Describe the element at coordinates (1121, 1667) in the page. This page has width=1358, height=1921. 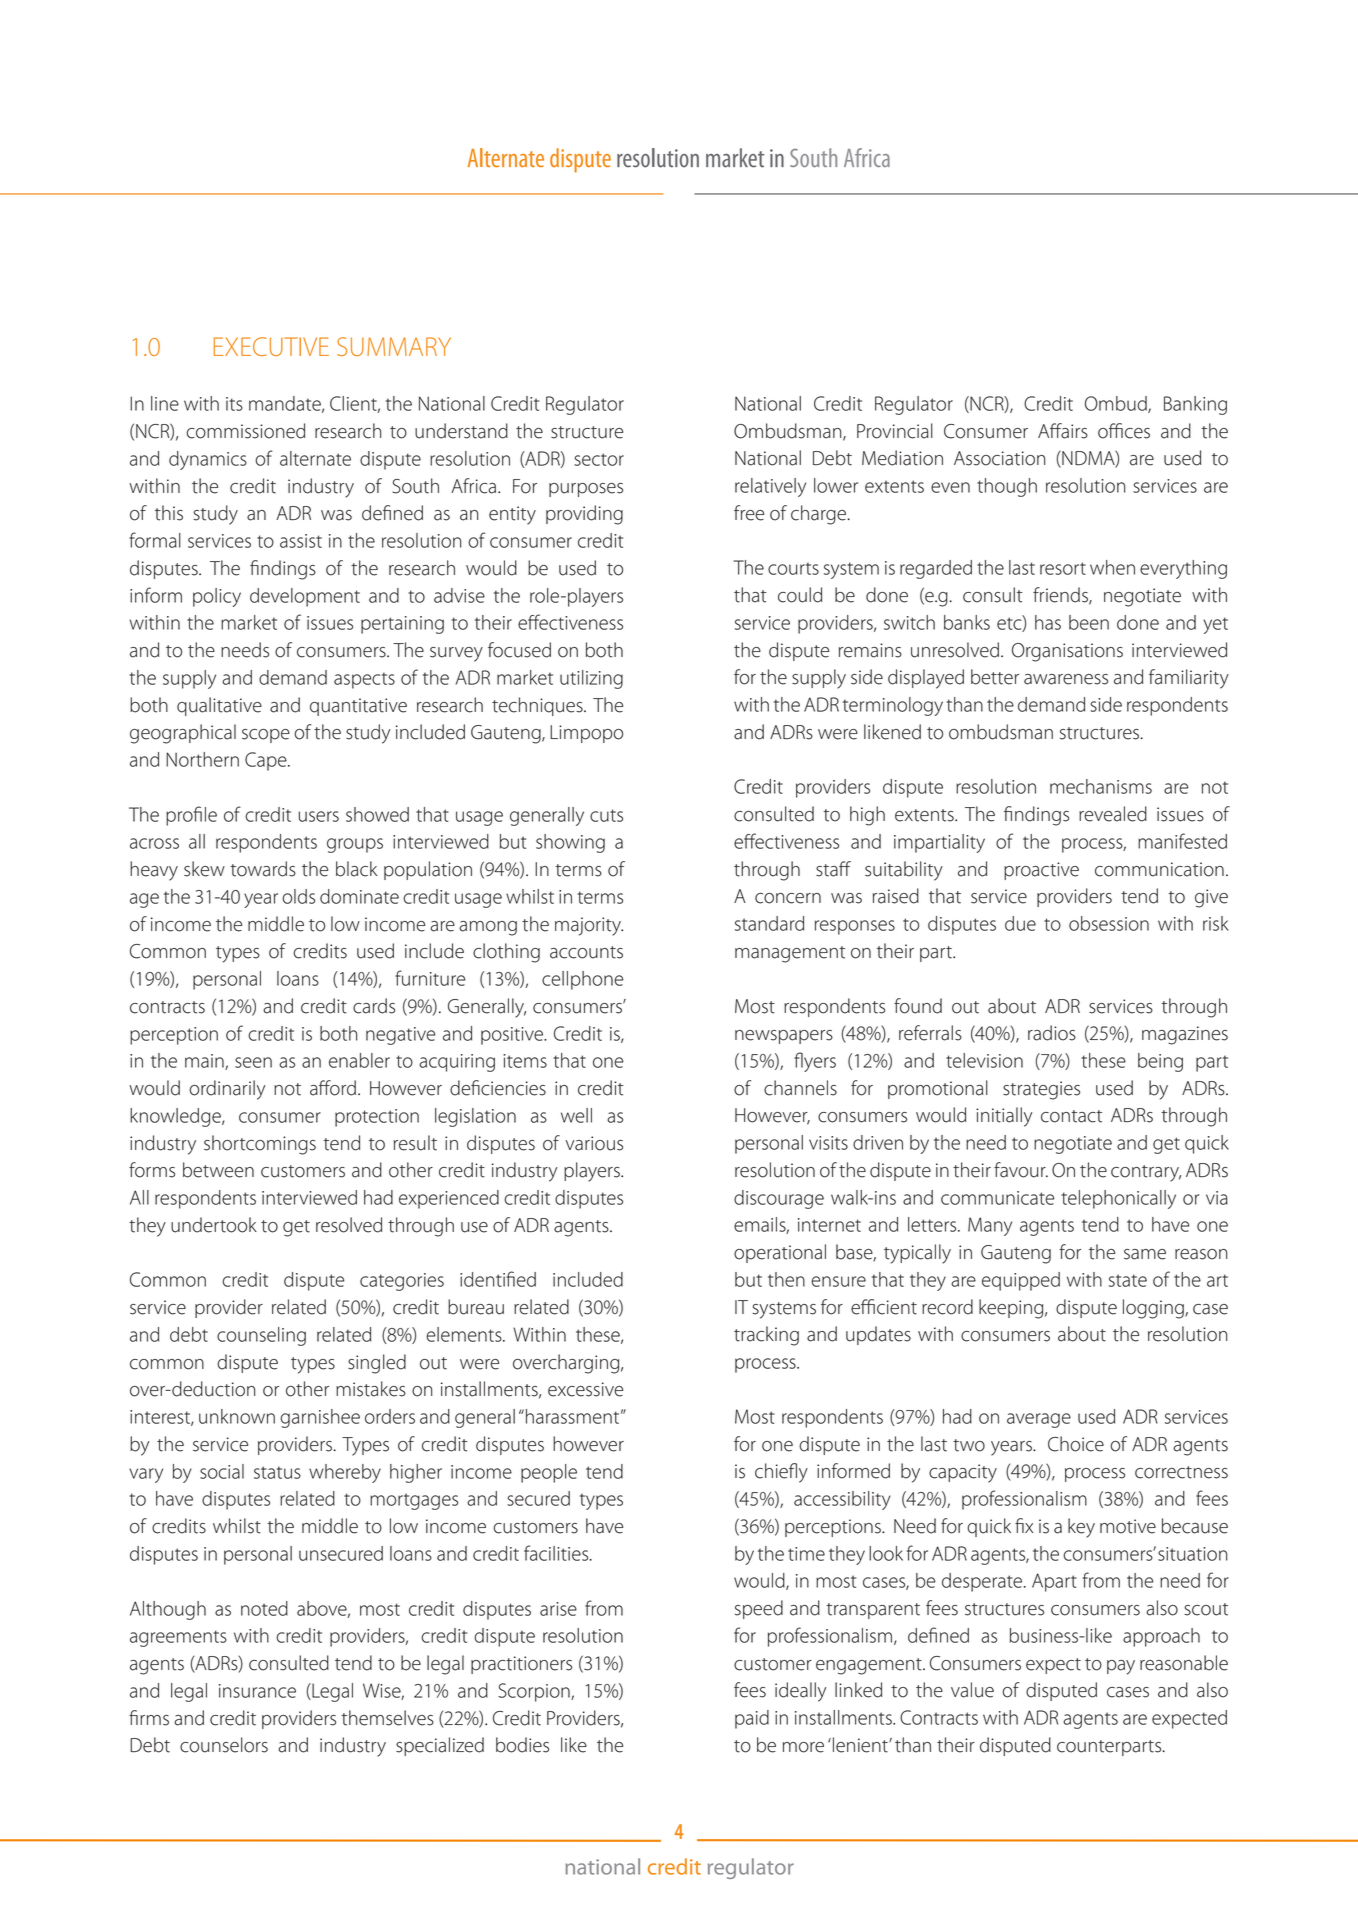
I see `pay` at that location.
